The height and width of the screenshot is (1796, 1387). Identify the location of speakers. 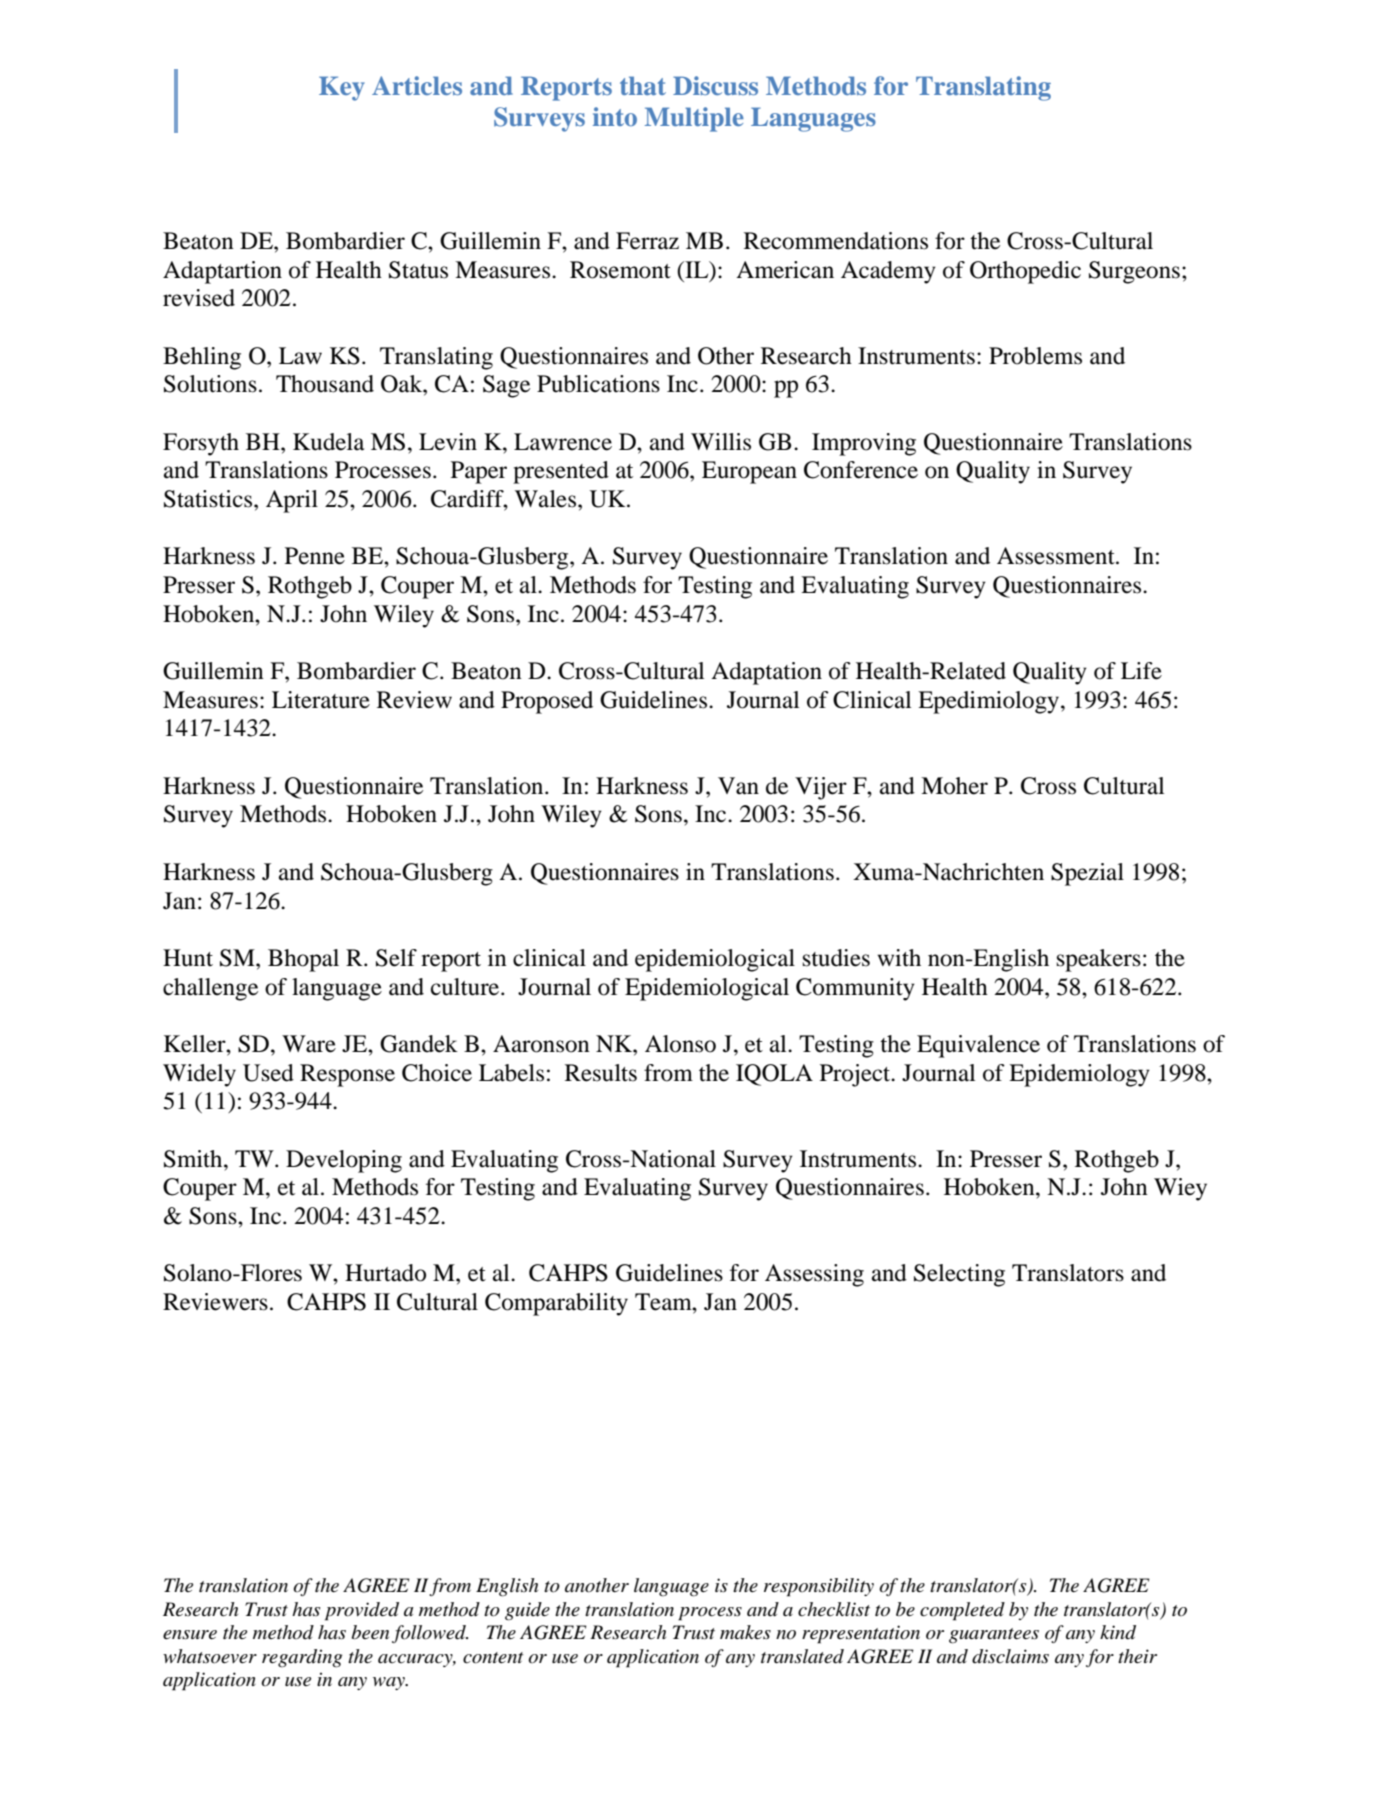
(1099, 960).
